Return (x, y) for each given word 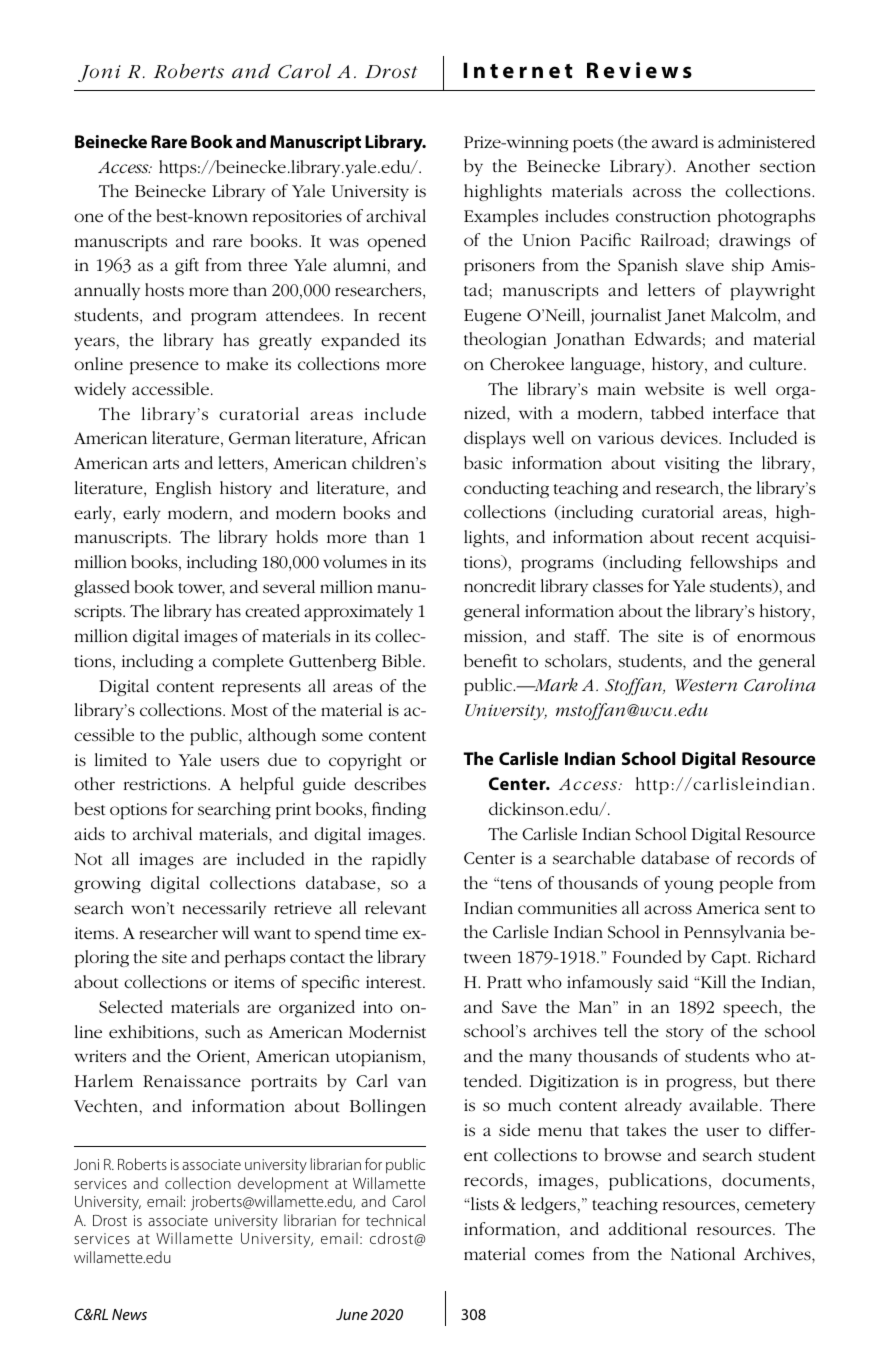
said (673, 982)
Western (706, 685)
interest (395, 982)
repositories (297, 218)
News (129, 1314)
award (675, 141)
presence (164, 368)
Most (249, 710)
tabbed (677, 412)
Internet (518, 70)
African (398, 437)
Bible (403, 660)
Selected (131, 1007)
